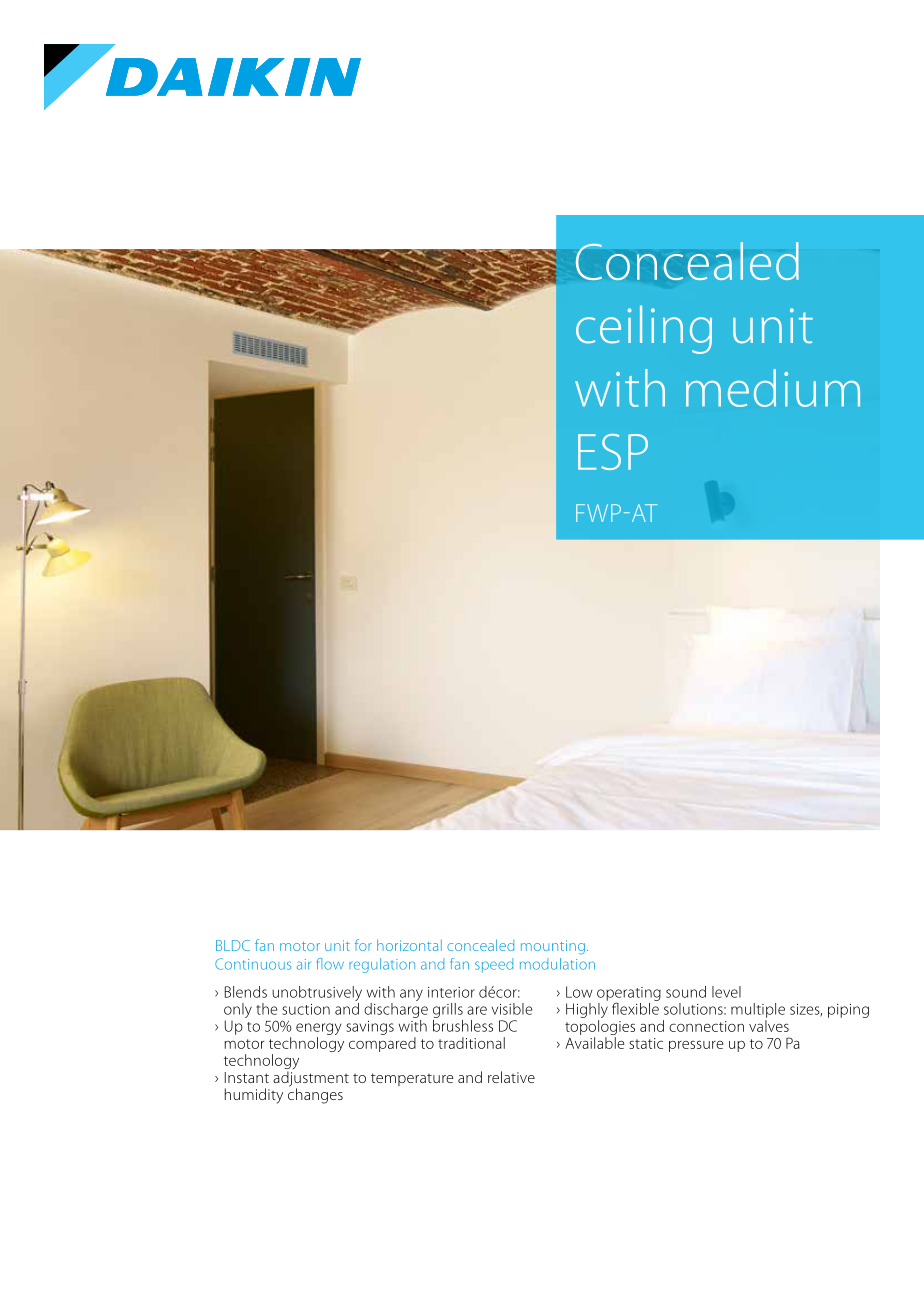  Describe the element at coordinates (311, 1080) in the image. I see `adjustment` at that location.
